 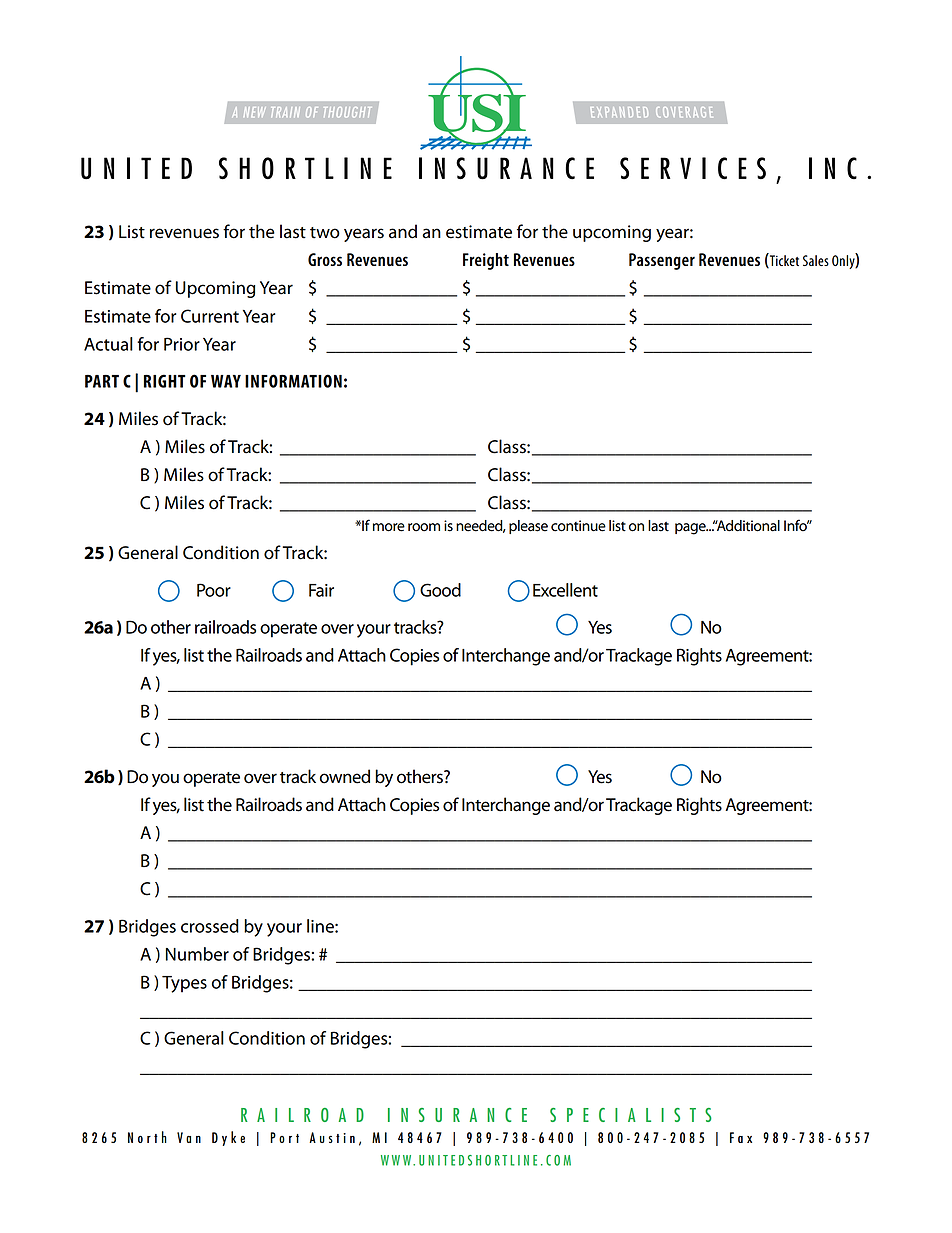 I want to click on please, so click(x=528, y=527).
